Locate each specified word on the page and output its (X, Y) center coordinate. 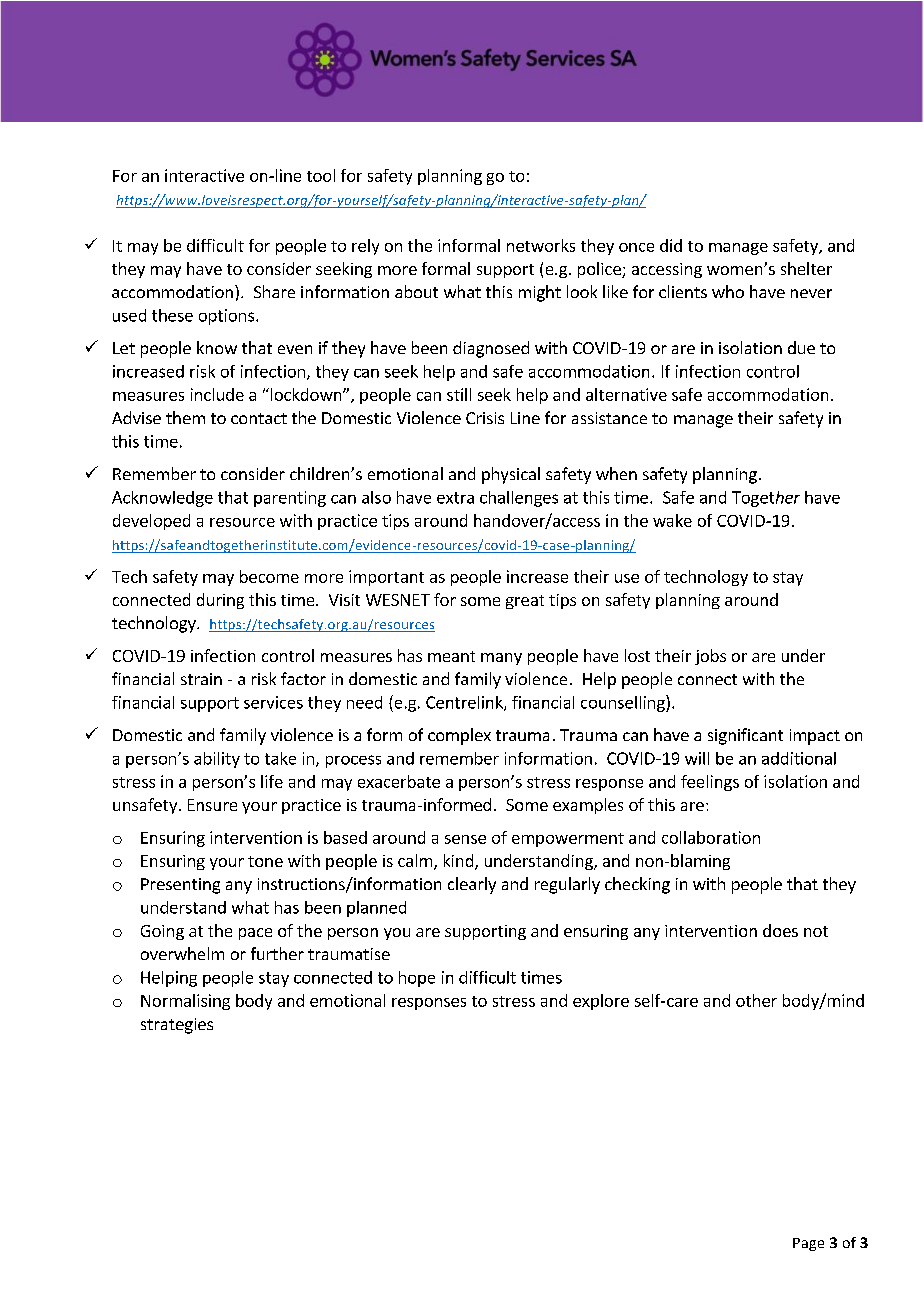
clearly (472, 885)
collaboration (711, 837)
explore (601, 1002)
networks (541, 245)
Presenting (180, 886)
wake (672, 520)
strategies (177, 1026)
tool (321, 175)
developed (151, 522)
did (671, 245)
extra (455, 498)
